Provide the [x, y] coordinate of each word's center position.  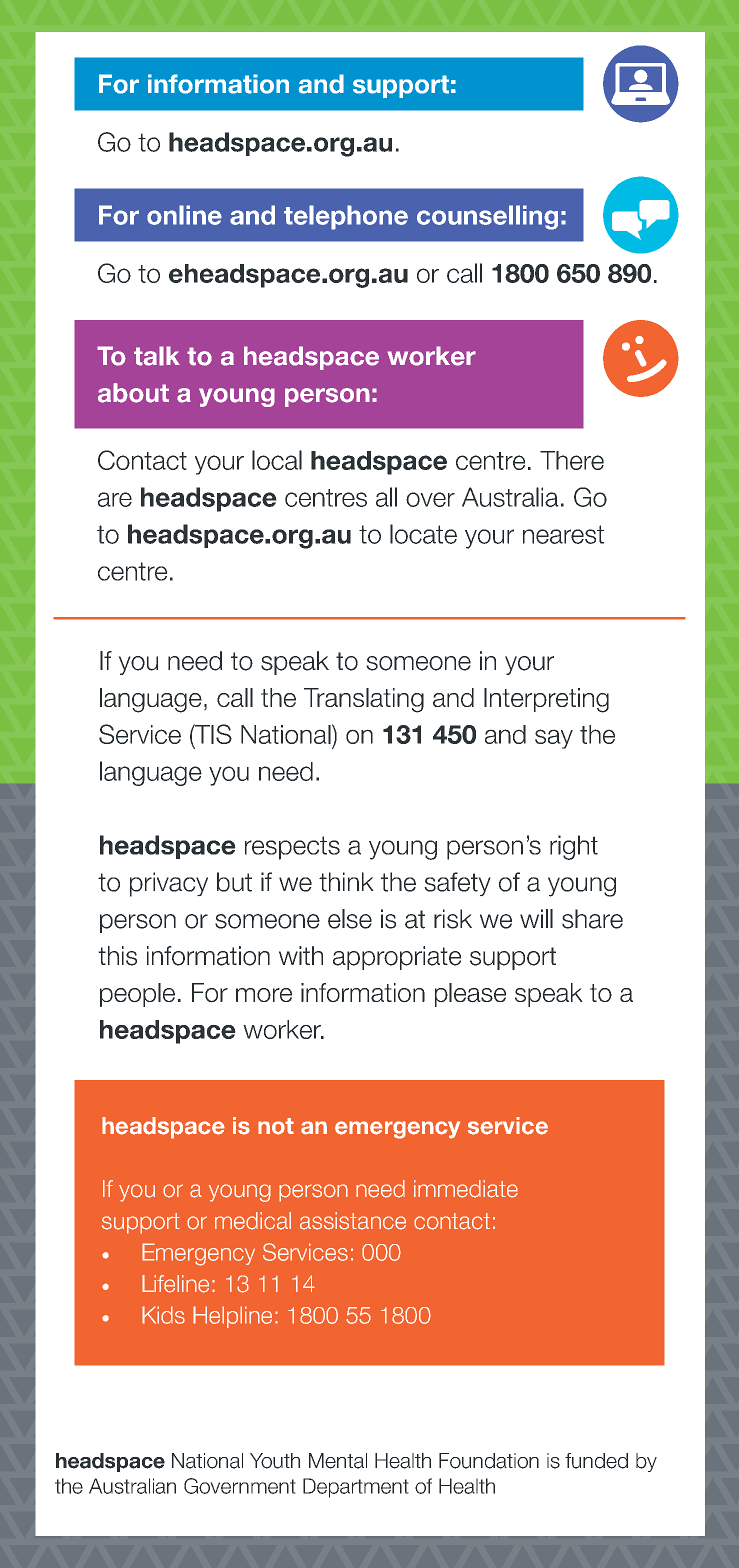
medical [253, 1221]
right [574, 847]
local [277, 460]
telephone [346, 217]
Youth [275, 1461]
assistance [353, 1221]
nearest [563, 534]
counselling [487, 217]
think [346, 882]
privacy [169, 884]
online [184, 215]
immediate [466, 1189]
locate [423, 534]
